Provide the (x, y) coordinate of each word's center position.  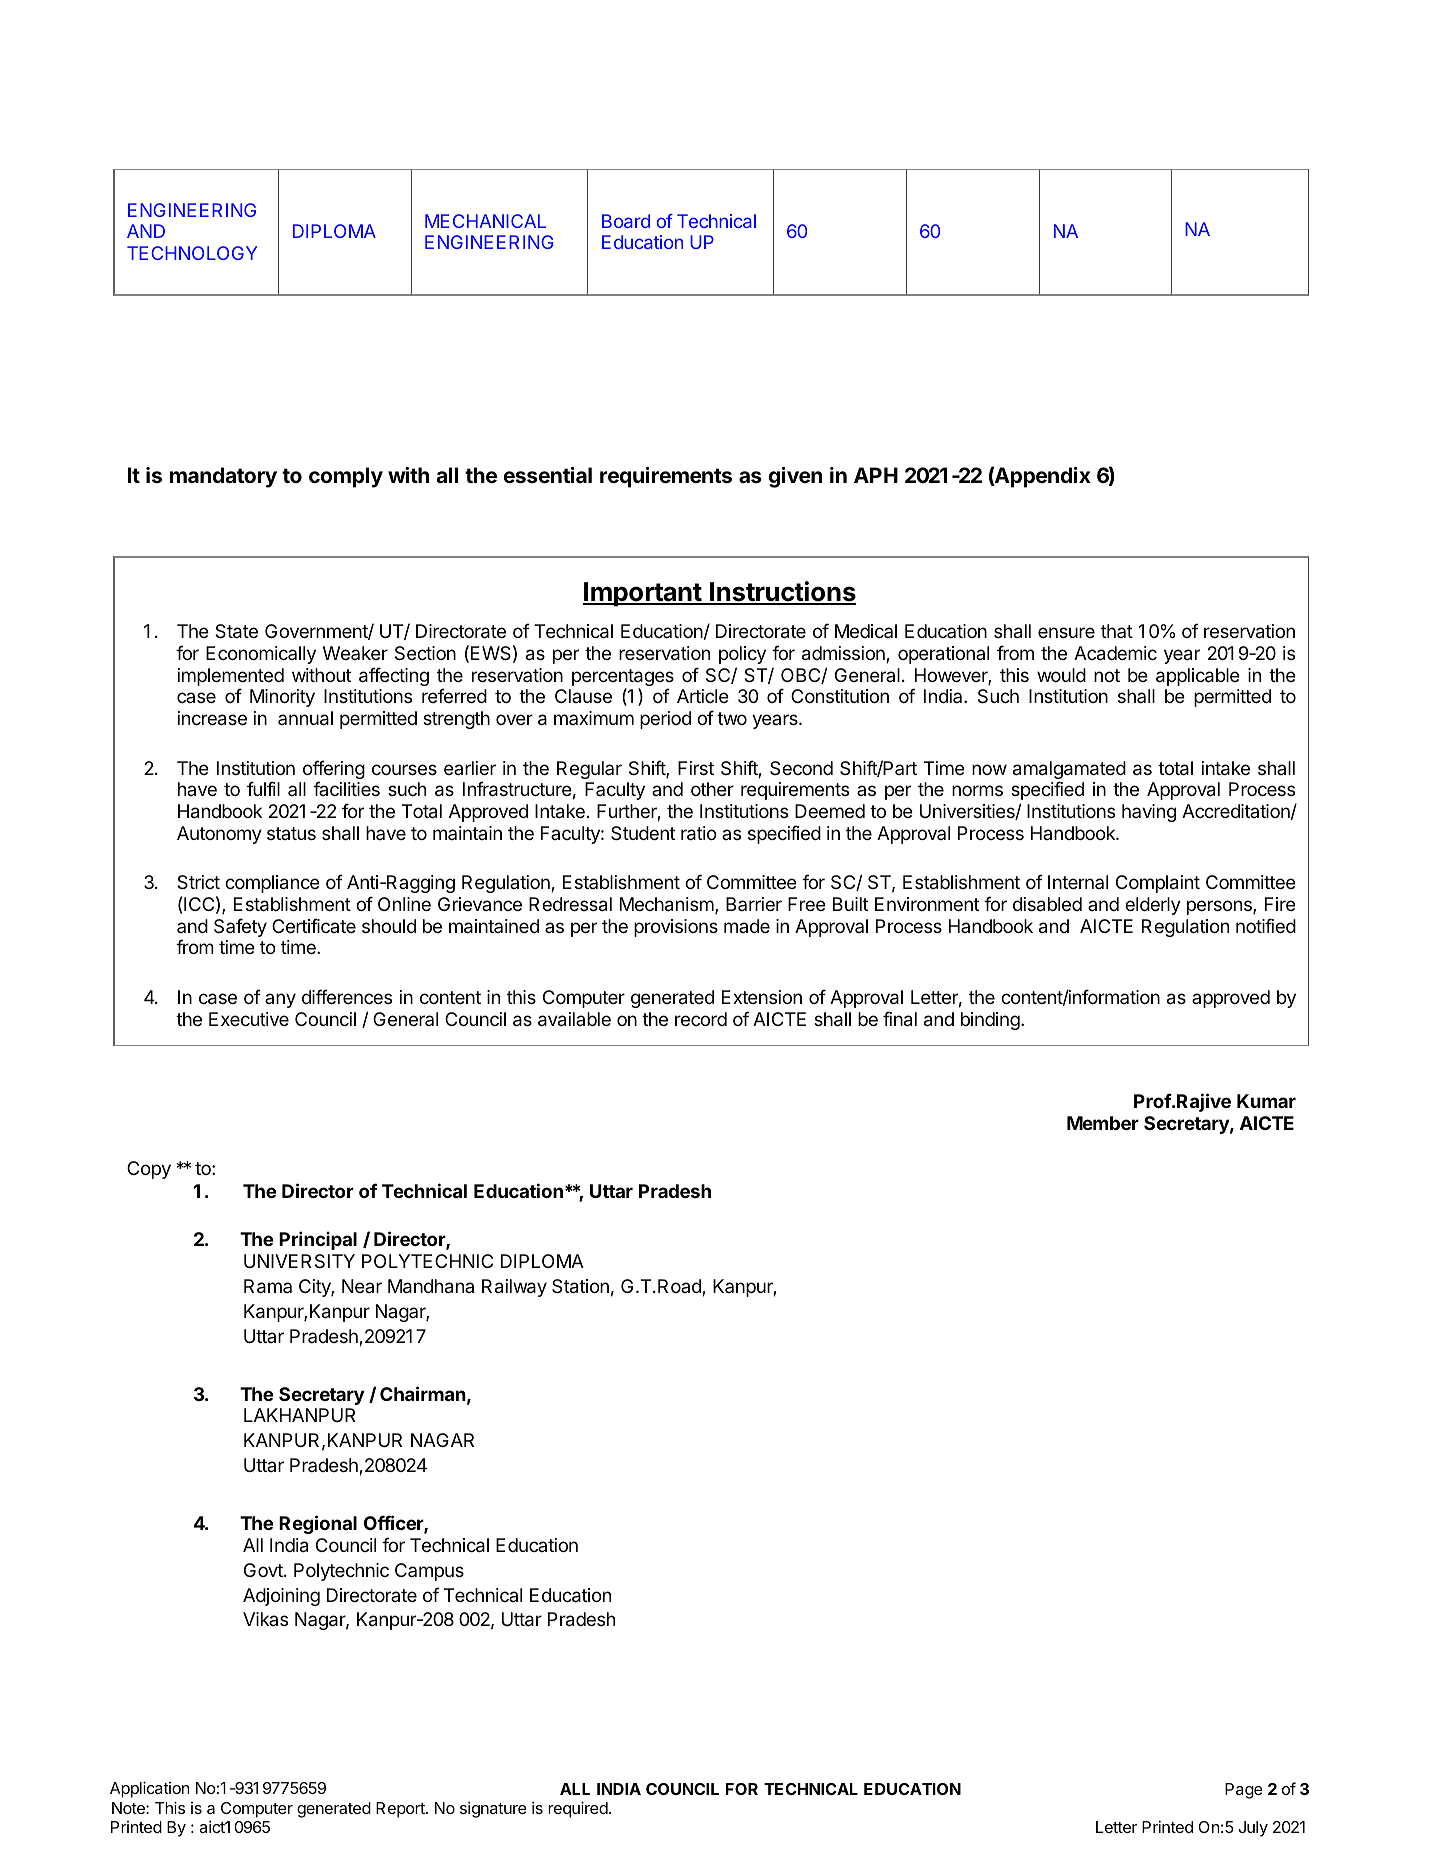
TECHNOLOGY (192, 253)
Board (626, 221)
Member (1103, 1123)
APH (876, 475)
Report (401, 1810)
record (701, 1019)
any (280, 1000)
